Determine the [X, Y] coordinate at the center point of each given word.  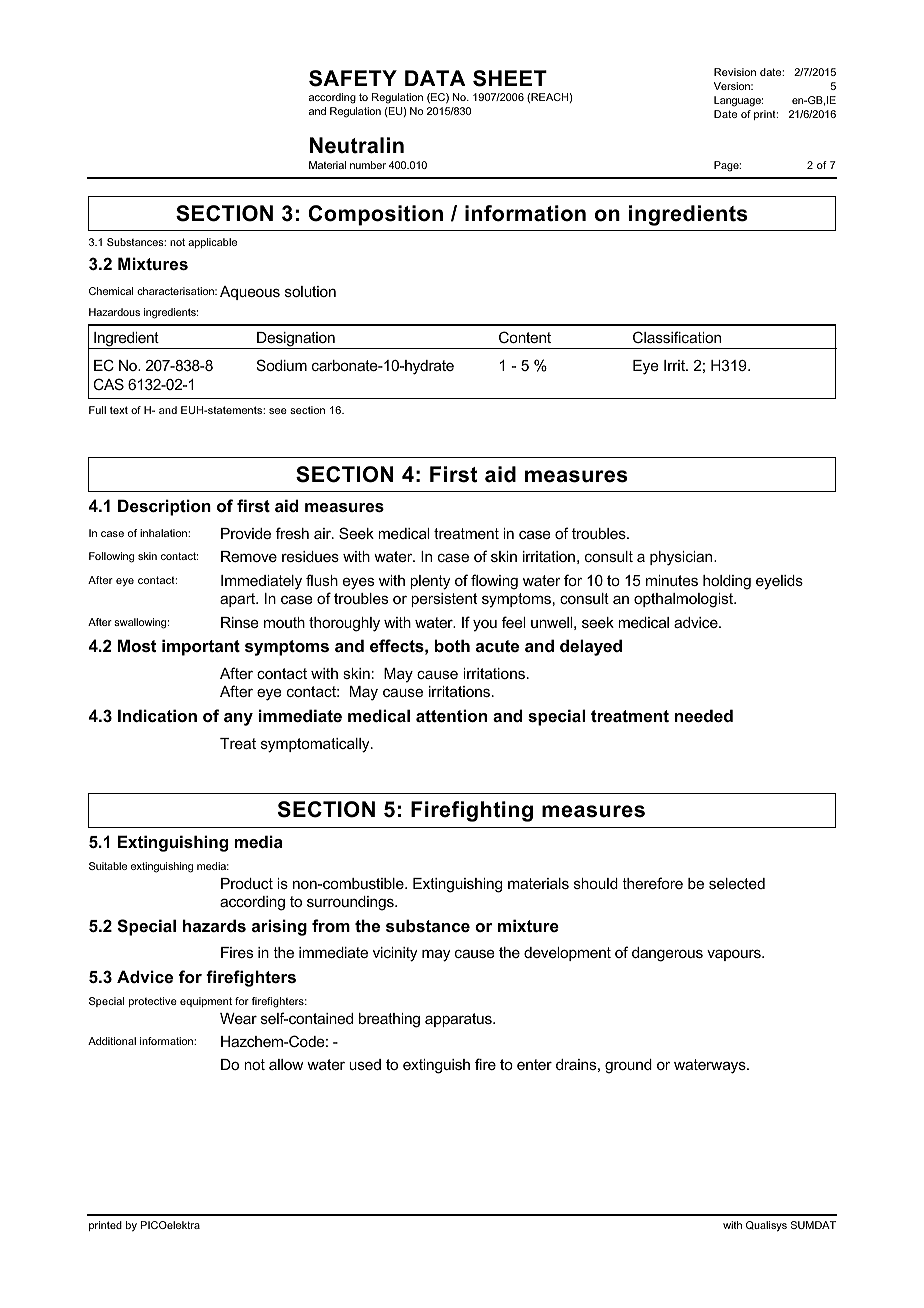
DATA [435, 78]
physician [682, 558]
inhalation [164, 533]
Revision [735, 72]
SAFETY [353, 78]
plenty [430, 582]
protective [153, 1002]
